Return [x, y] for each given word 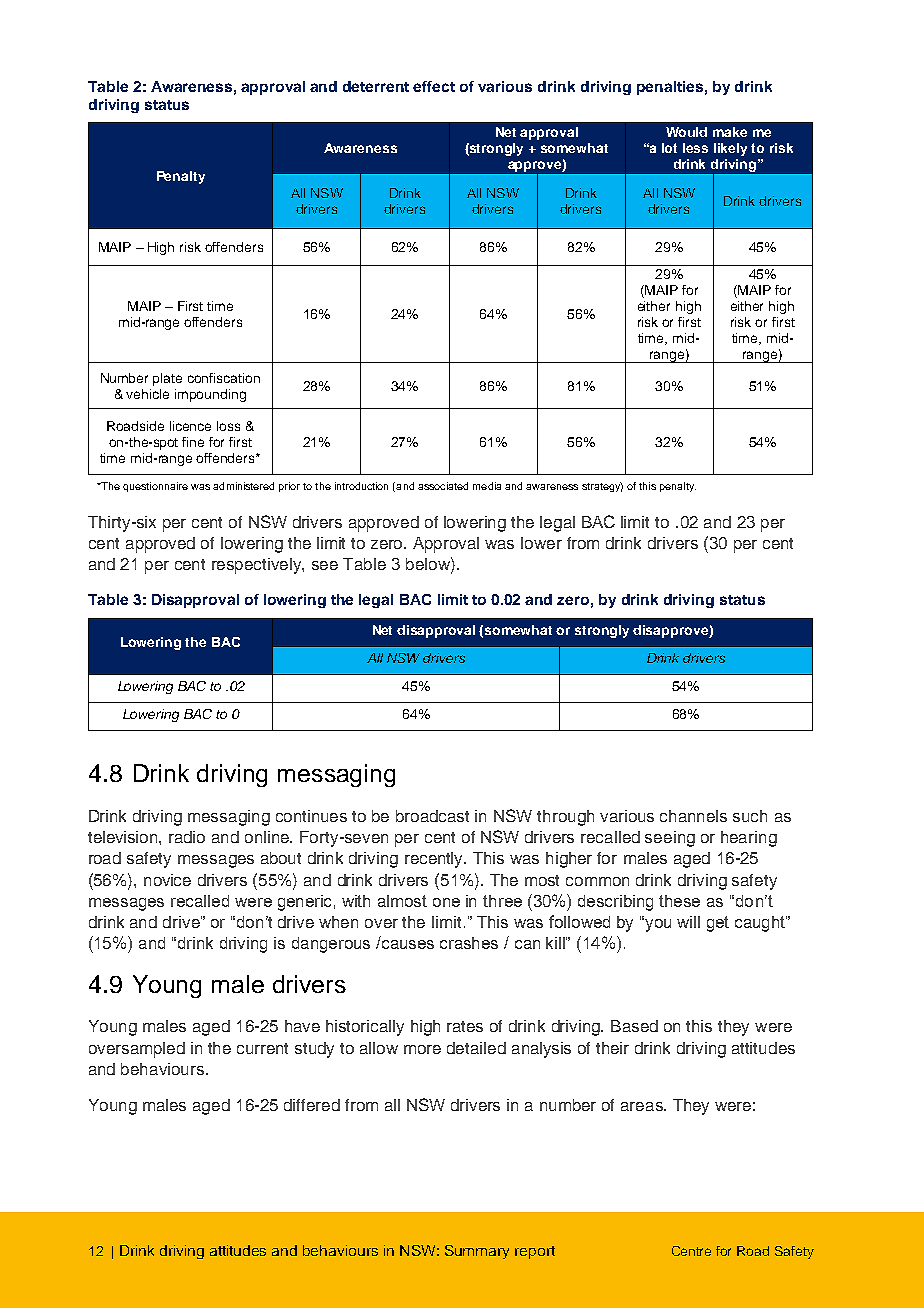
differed [312, 1105]
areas [643, 1106]
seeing [670, 839]
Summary [477, 1252]
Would [686, 132]
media [487, 486]
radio [187, 837]
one [446, 902]
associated [443, 486]
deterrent [376, 86]
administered [243, 486]
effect [434, 86]
